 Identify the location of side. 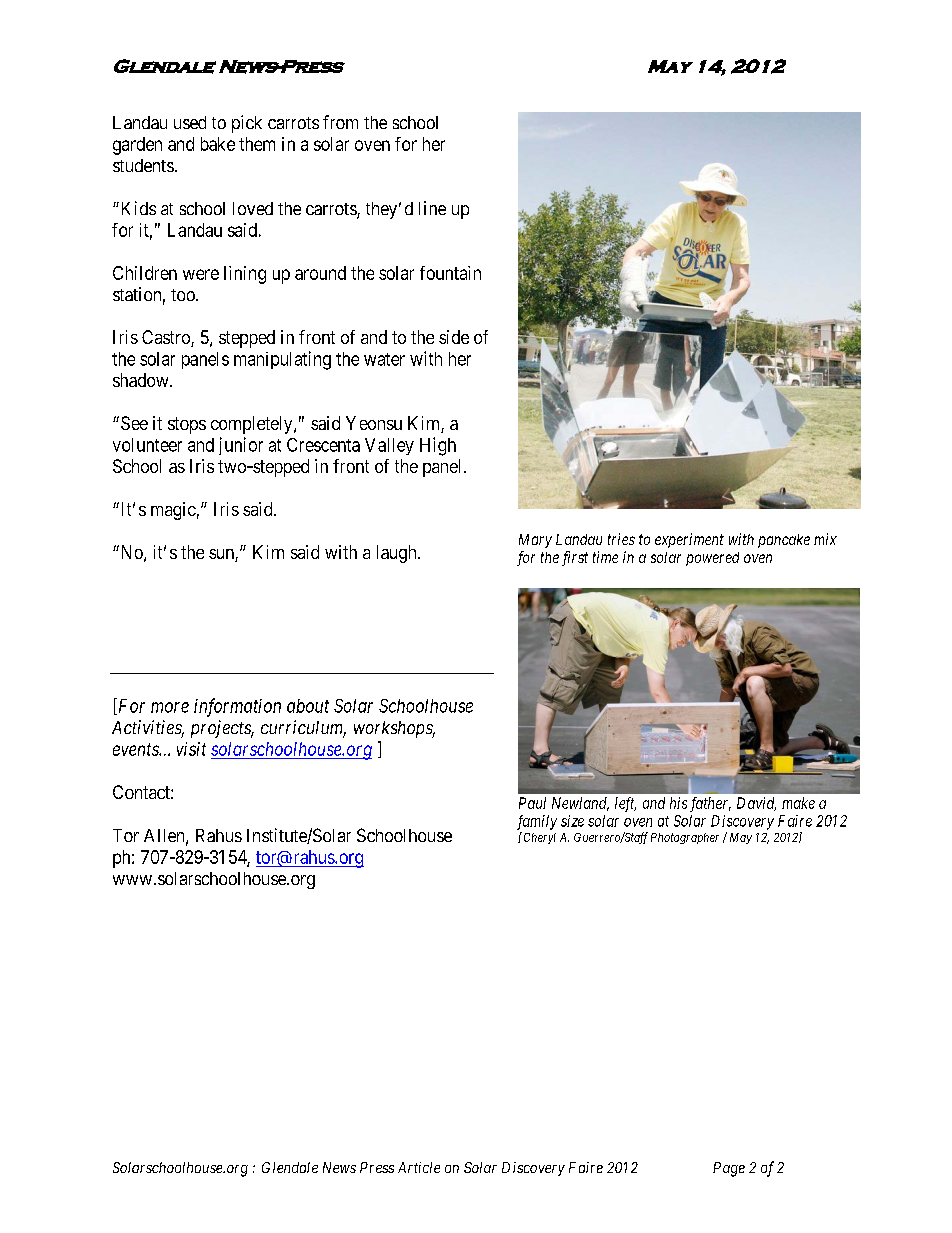
(454, 337).
